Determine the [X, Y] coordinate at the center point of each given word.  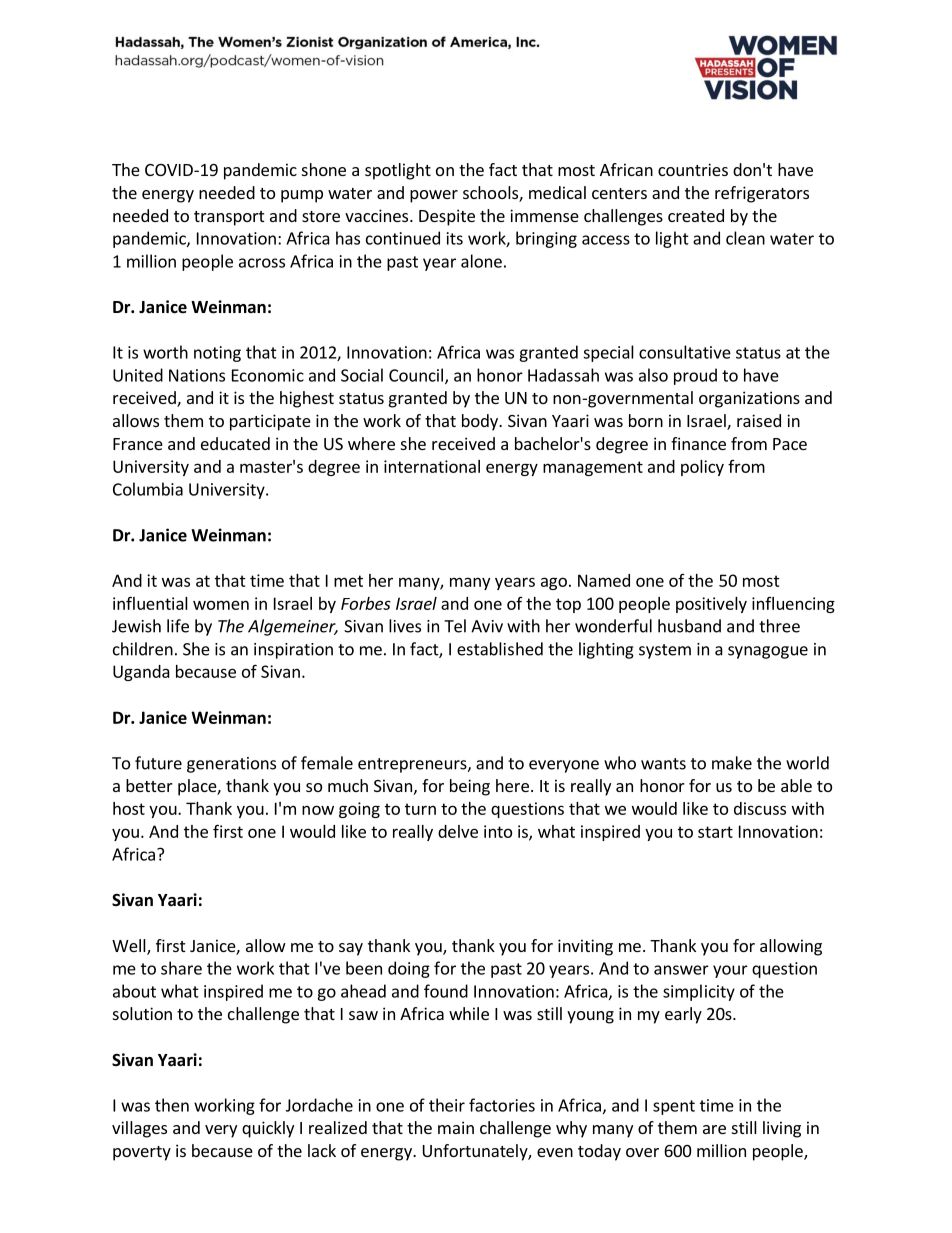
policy [702, 468]
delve [458, 831]
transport [229, 218]
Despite [447, 217]
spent [674, 1107]
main [456, 1127]
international [432, 466]
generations [231, 765]
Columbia [148, 489]
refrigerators [762, 194]
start [715, 832]
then [172, 1105]
